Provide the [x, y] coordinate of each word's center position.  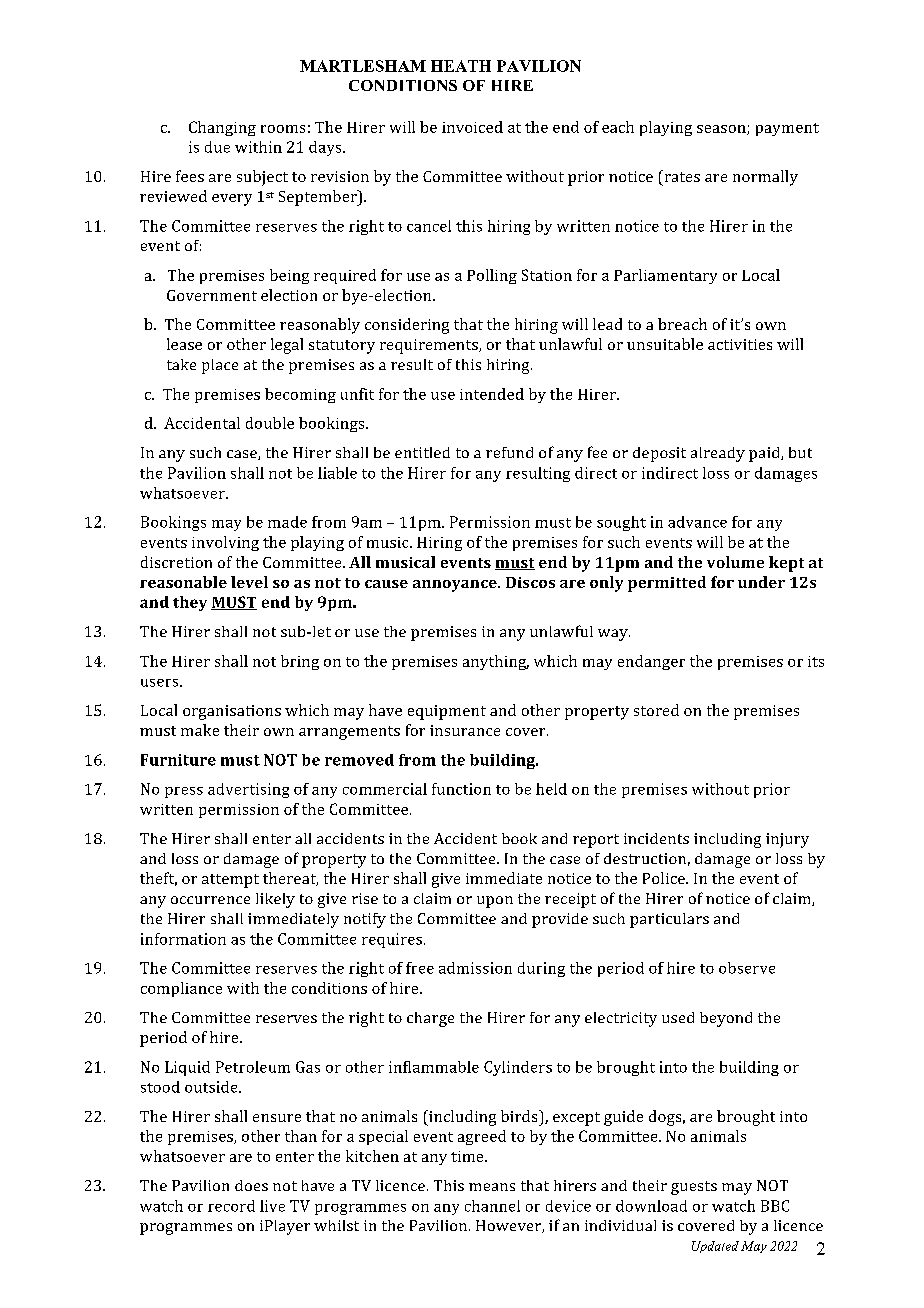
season [722, 130]
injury [787, 840]
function [461, 789]
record [231, 1206]
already [718, 454]
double [270, 423]
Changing [222, 128]
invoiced [472, 127]
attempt [230, 881]
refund [509, 452]
